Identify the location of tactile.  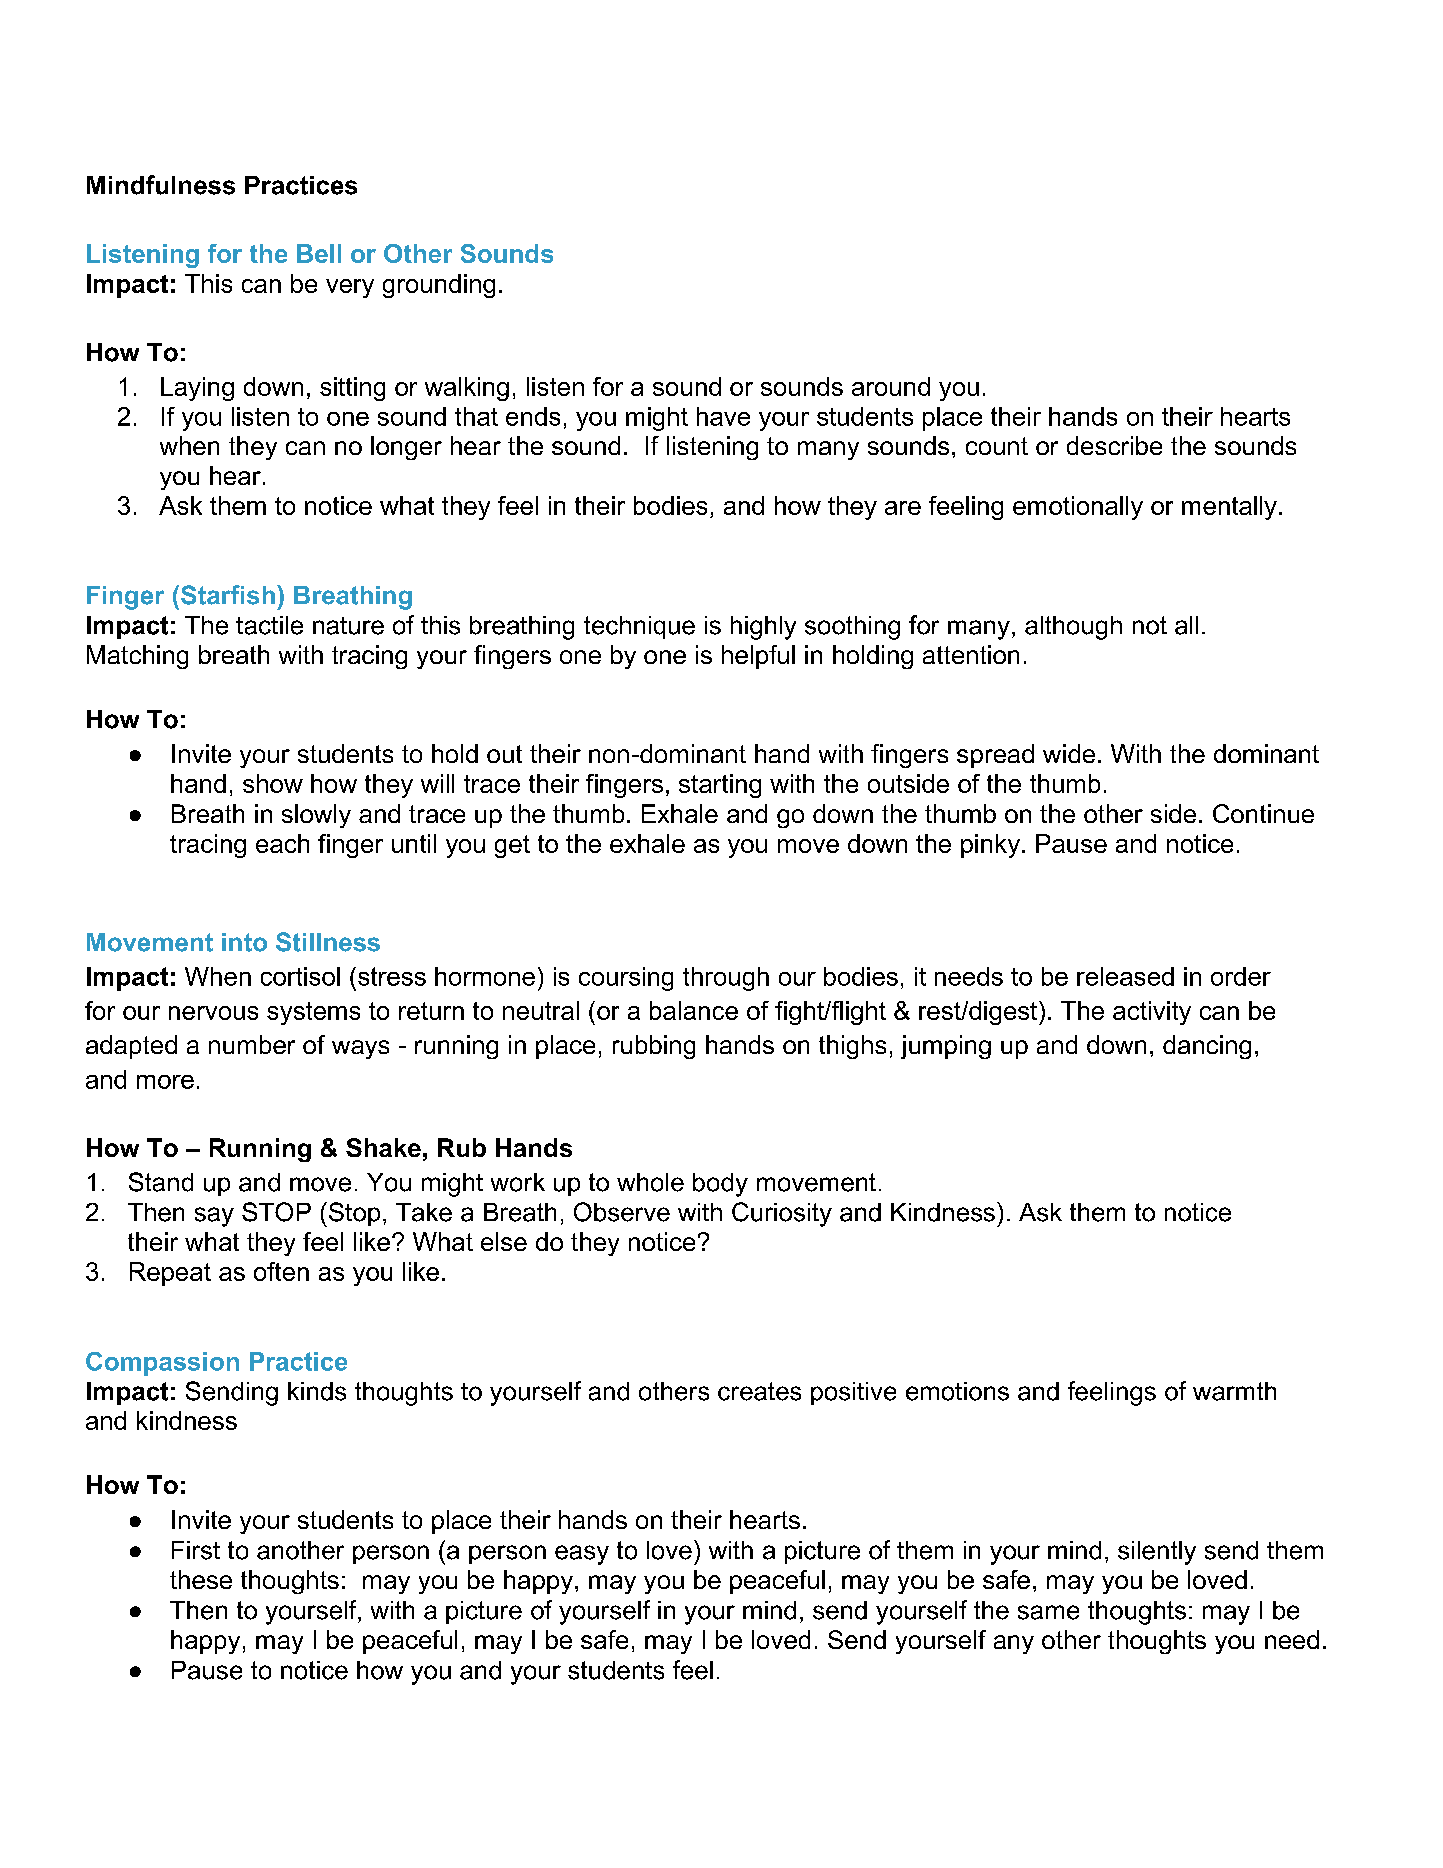
(269, 625).
